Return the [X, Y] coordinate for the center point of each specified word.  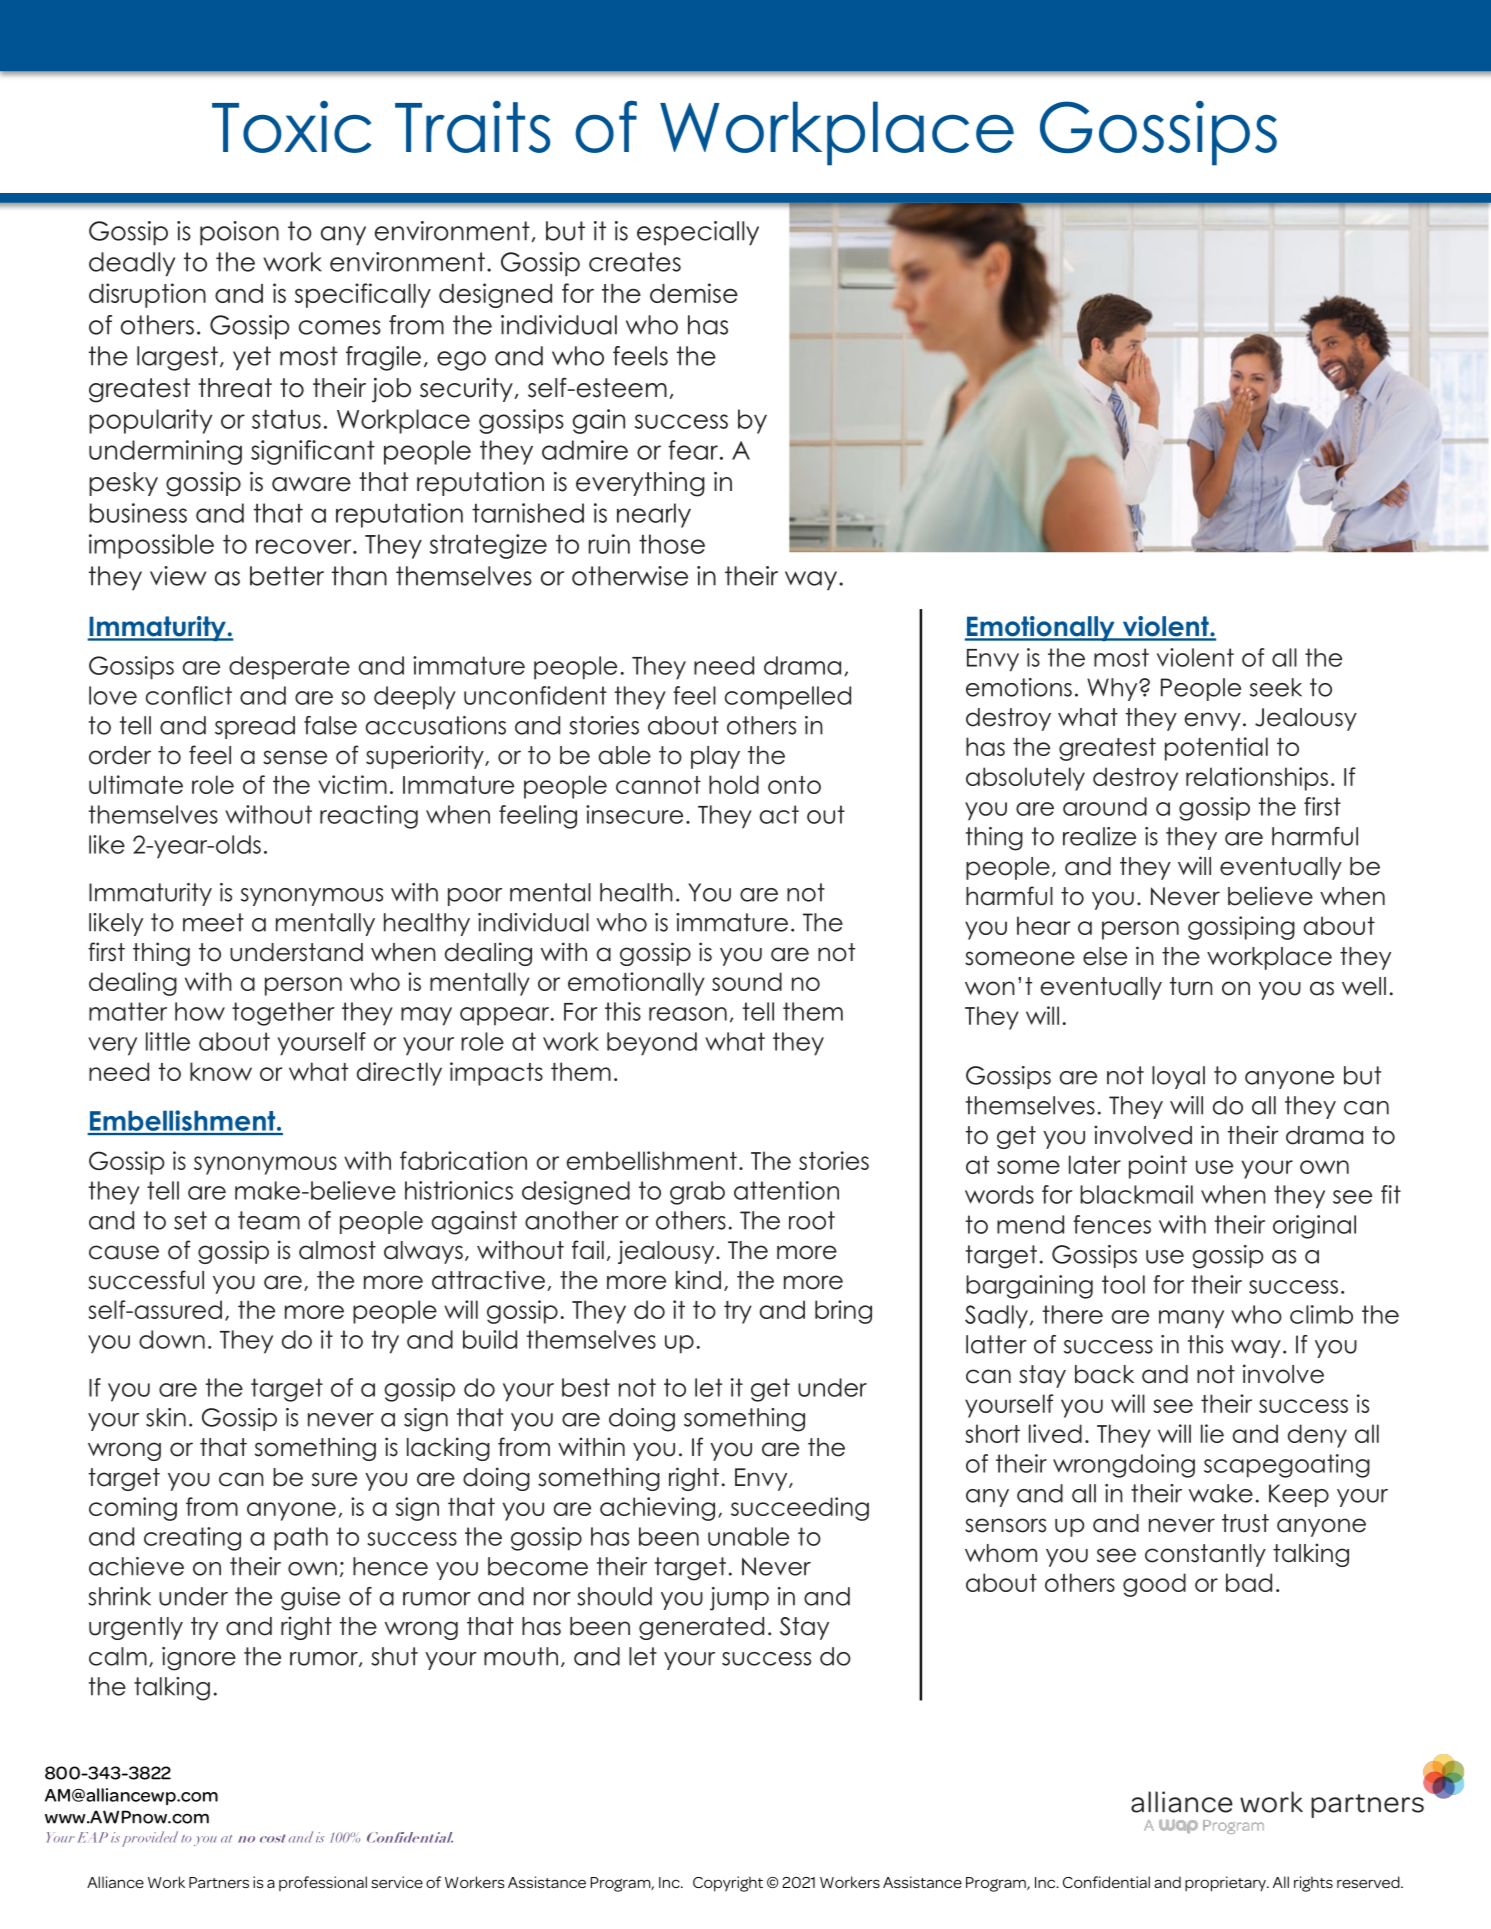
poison [239, 233]
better [287, 576]
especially [698, 233]
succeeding [800, 1509]
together [283, 1014]
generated [701, 1628]
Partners [219, 1882]
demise [694, 293]
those [672, 544]
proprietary [1226, 1884]
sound [747, 981]
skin [166, 1417]
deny [1317, 1436]
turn [1191, 986]
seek [1276, 687]
